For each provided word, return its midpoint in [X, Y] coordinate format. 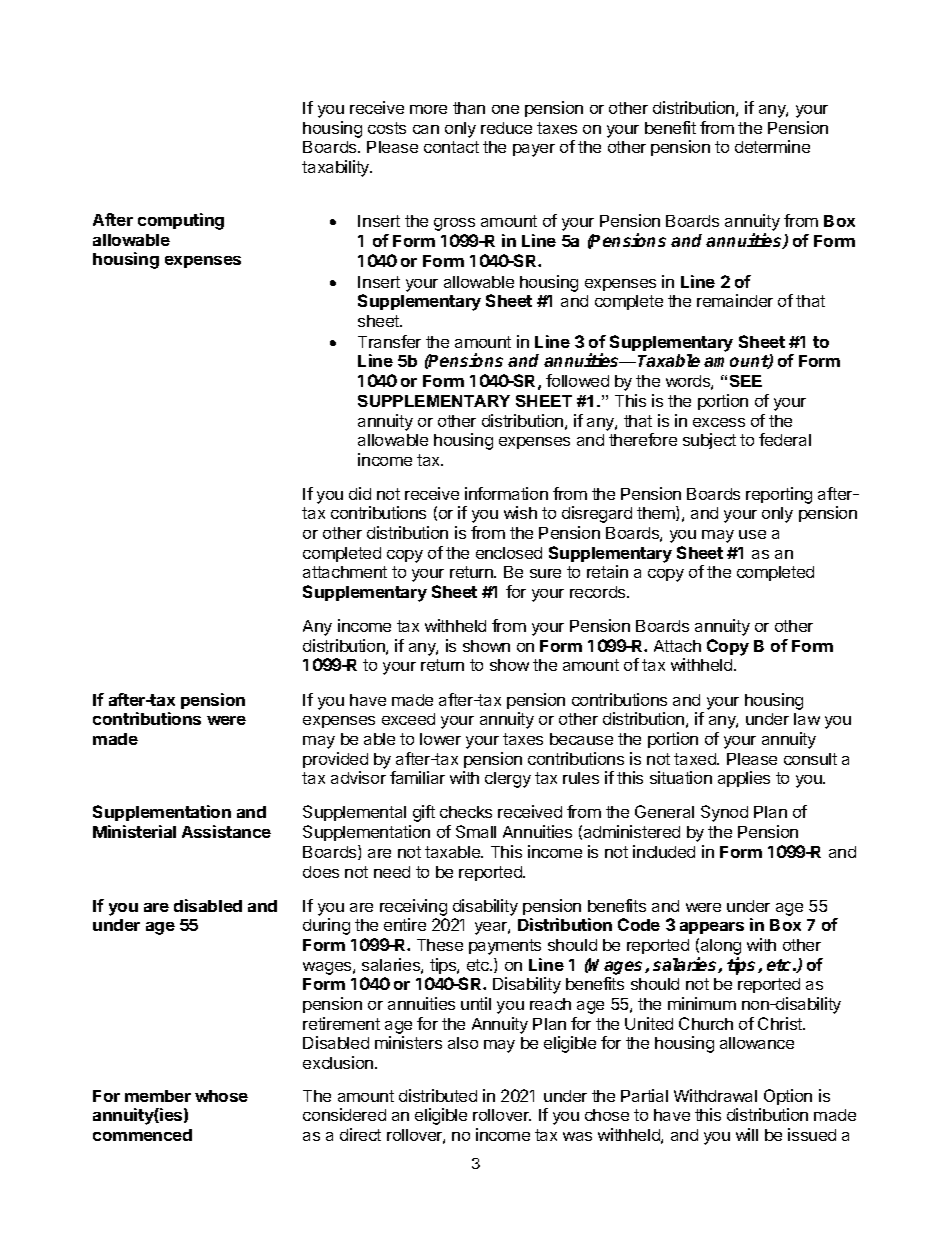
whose [221, 1096]
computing [181, 221]
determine [772, 146]
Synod [724, 813]
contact [451, 147]
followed [577, 380]
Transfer [389, 341]
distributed [438, 1095]
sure [545, 573]
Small [476, 831]
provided [335, 760]
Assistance [226, 831]
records [599, 592]
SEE [746, 381]
